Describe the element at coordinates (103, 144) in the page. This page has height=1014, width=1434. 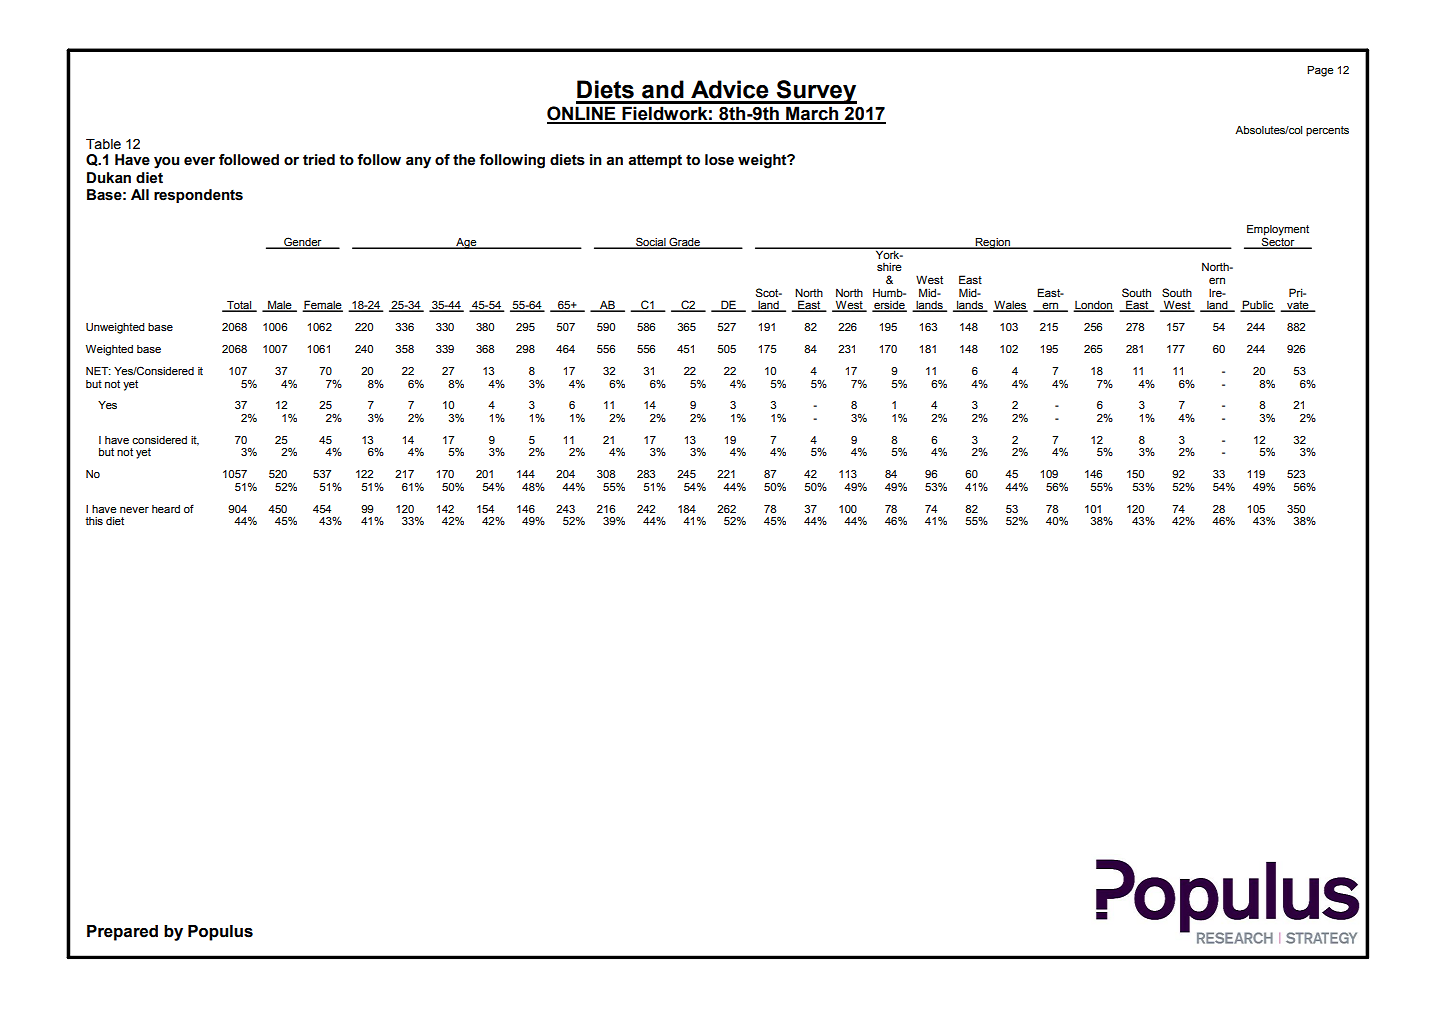
I see `Table` at that location.
